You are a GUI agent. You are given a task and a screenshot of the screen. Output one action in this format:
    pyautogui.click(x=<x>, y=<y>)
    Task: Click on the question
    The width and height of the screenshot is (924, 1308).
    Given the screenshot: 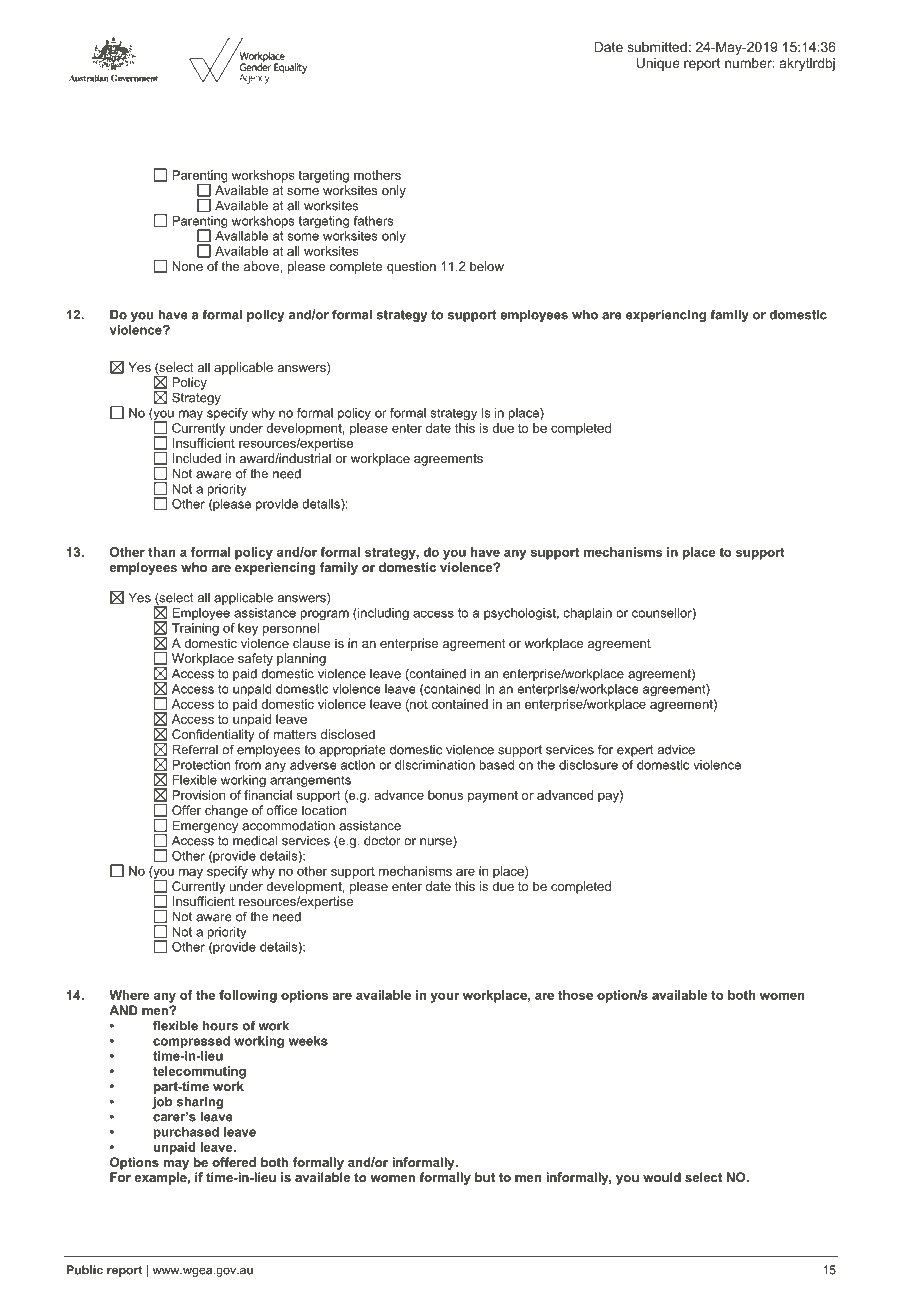 What is the action you would take?
    pyautogui.click(x=411, y=267)
